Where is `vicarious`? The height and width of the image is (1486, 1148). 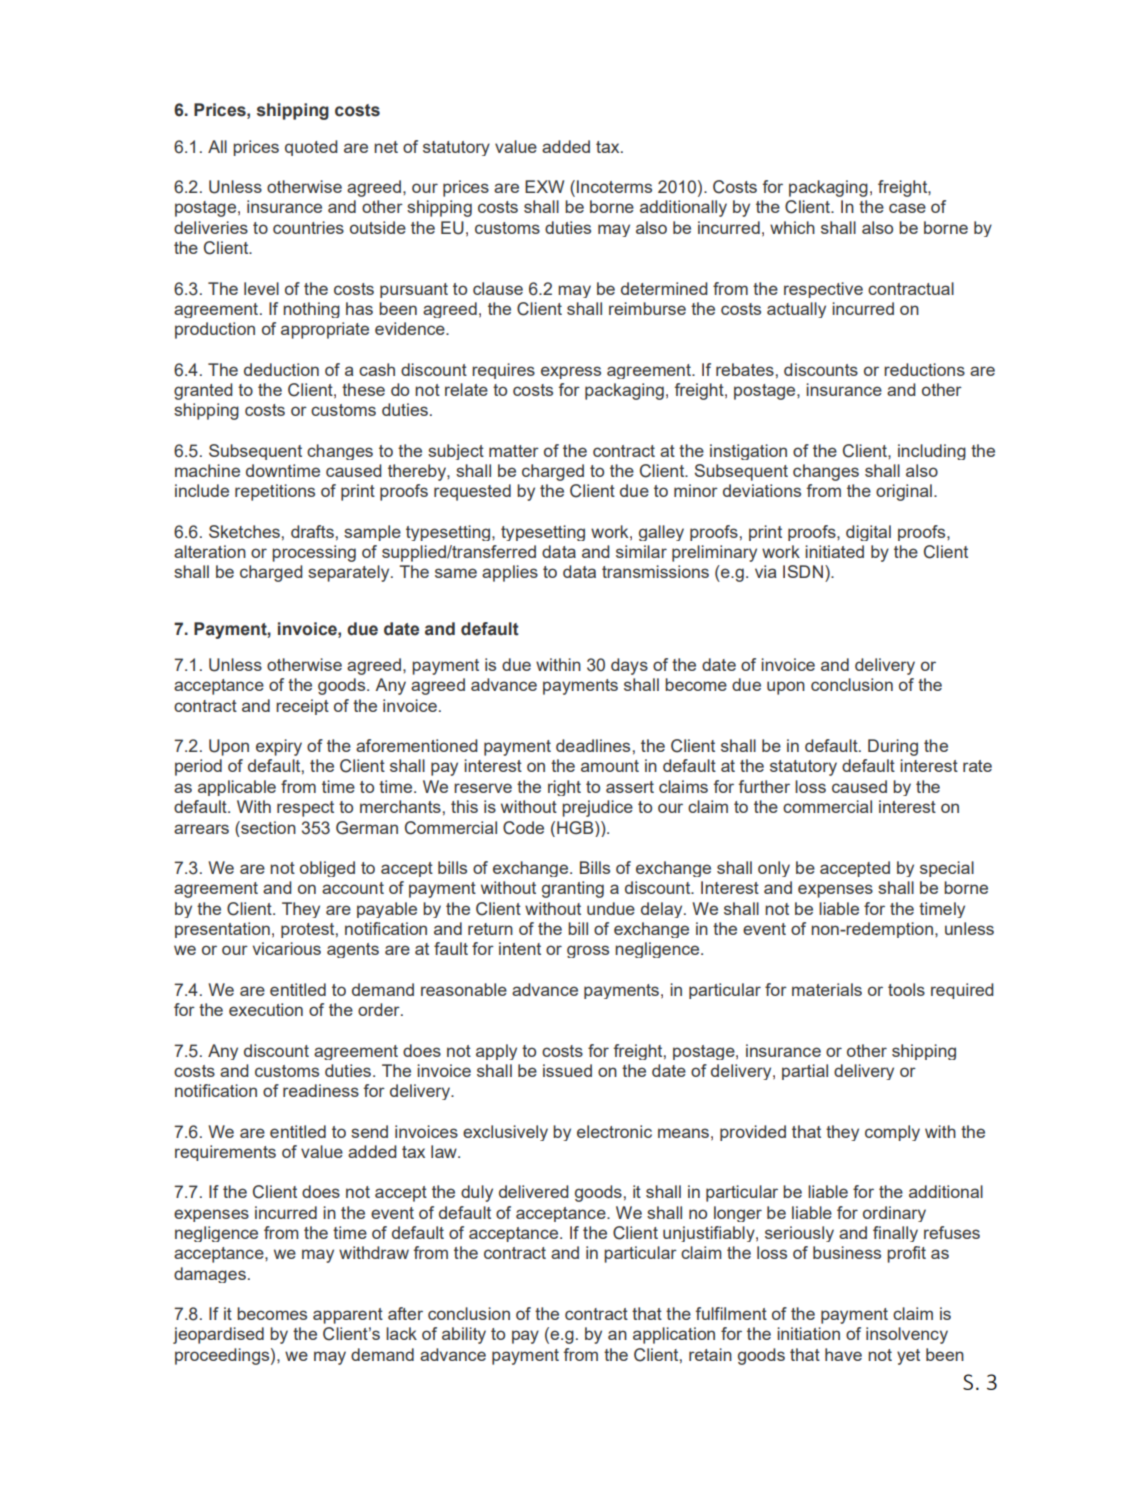 vicarious is located at coordinates (286, 948).
